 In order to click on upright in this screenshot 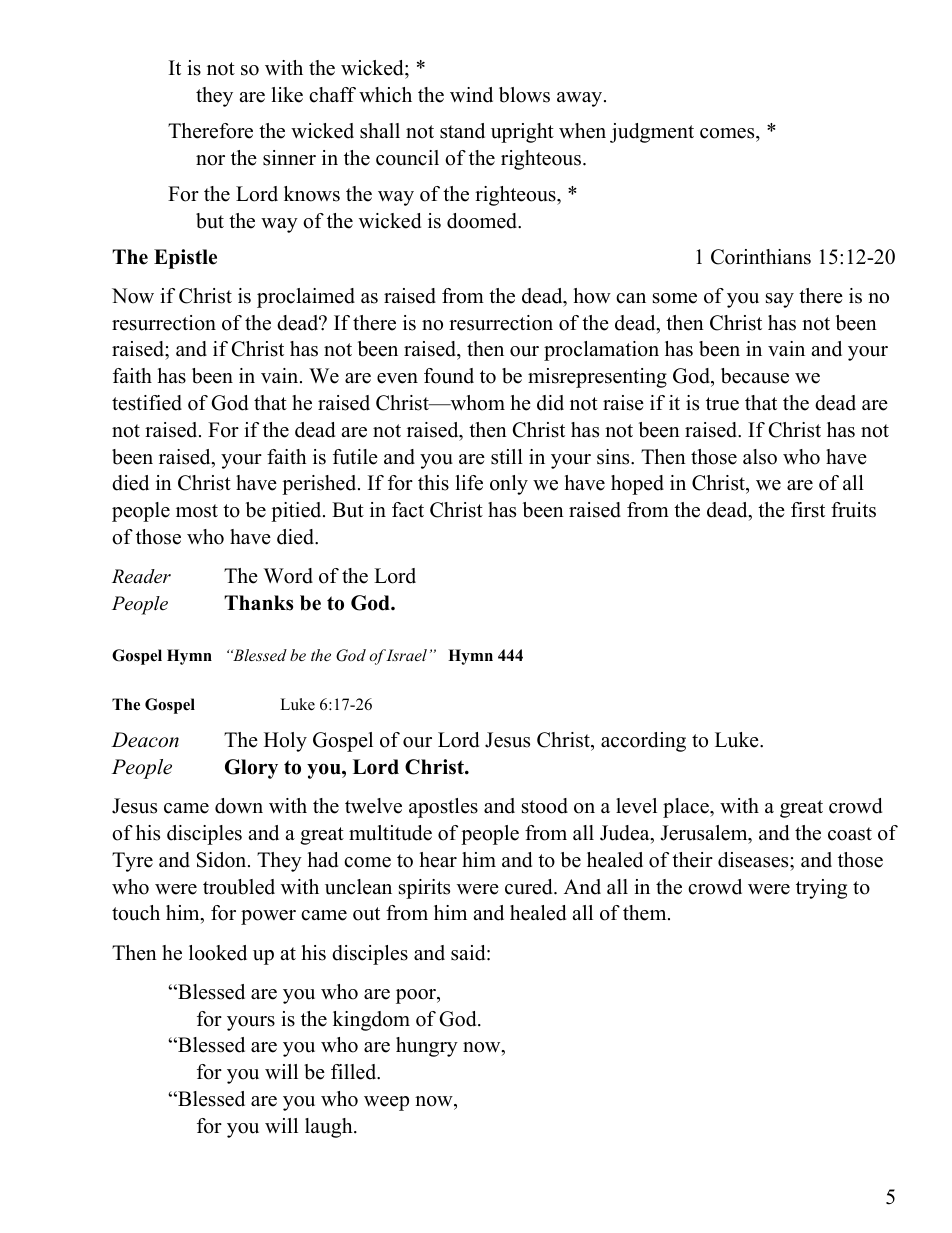, I will do `click(522, 133)`.
